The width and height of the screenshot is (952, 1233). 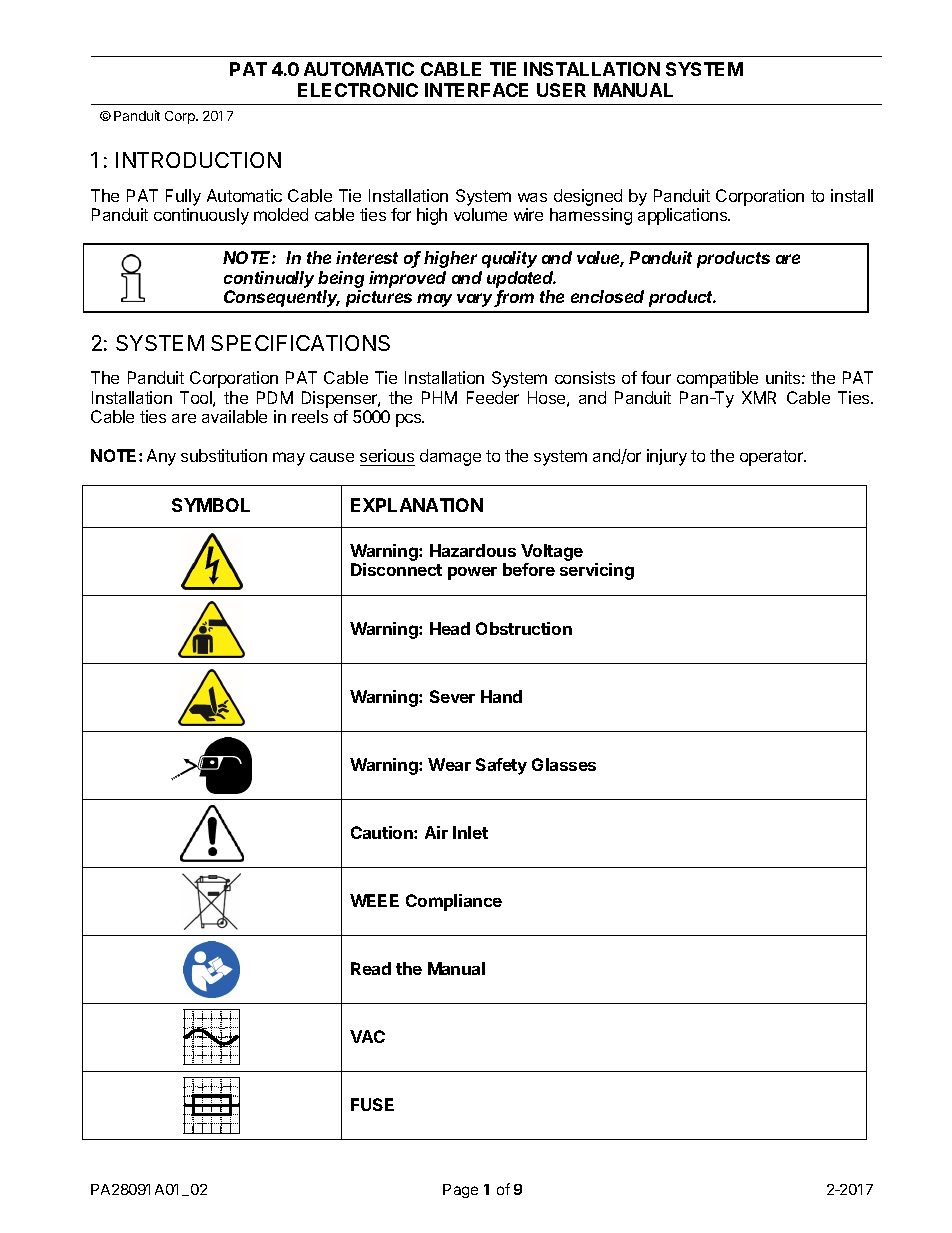 I want to click on INTERFACE, so click(x=476, y=90).
